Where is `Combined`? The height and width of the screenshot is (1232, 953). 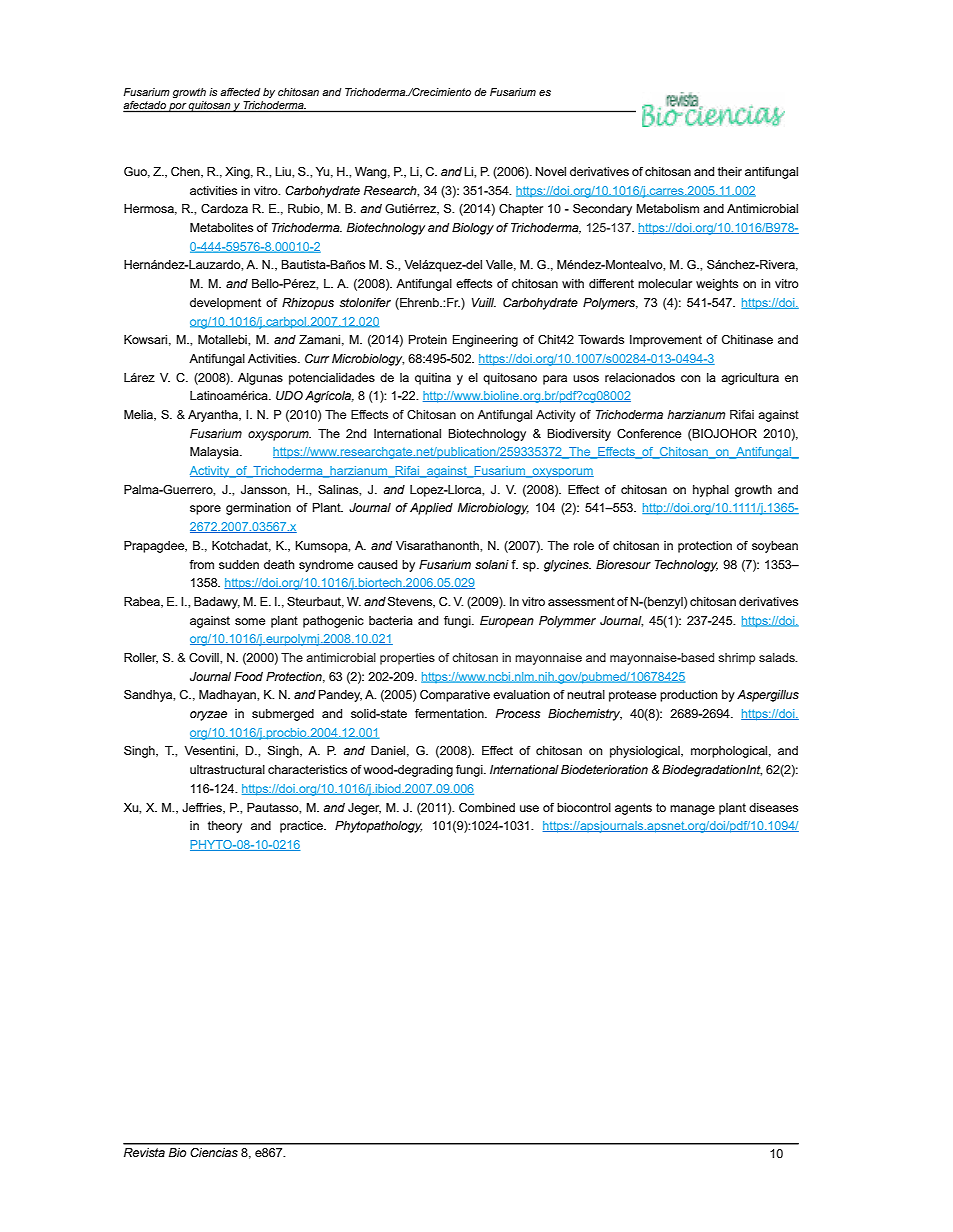 Combined is located at coordinates (487, 807).
